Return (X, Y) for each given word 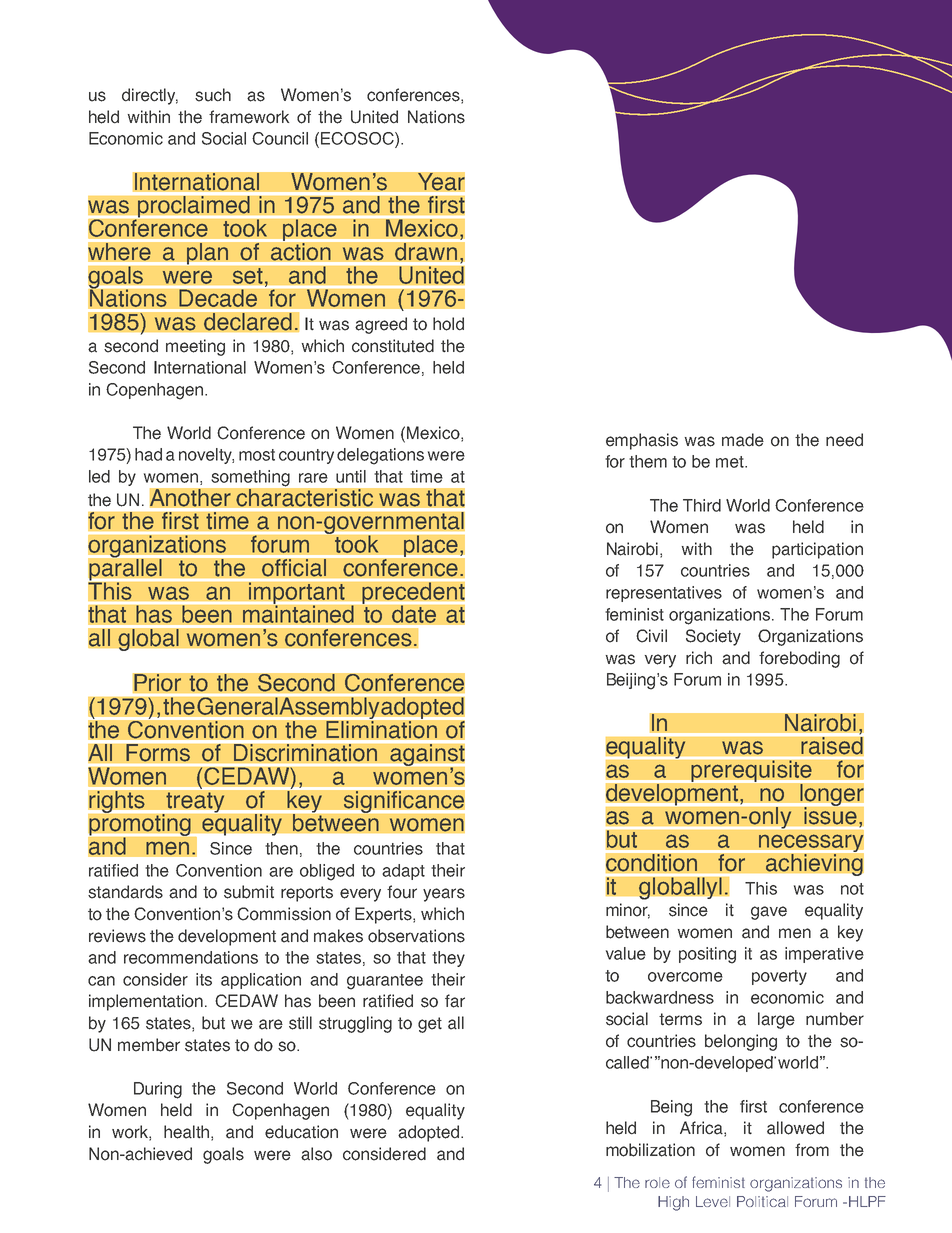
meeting (195, 347)
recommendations (191, 957)
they (448, 959)
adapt (403, 872)
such (213, 95)
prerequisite (751, 772)
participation (817, 550)
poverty (779, 977)
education (301, 1132)
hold (448, 324)
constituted (393, 346)
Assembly (329, 709)
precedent (413, 594)
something (251, 478)
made (743, 440)
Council (280, 138)
